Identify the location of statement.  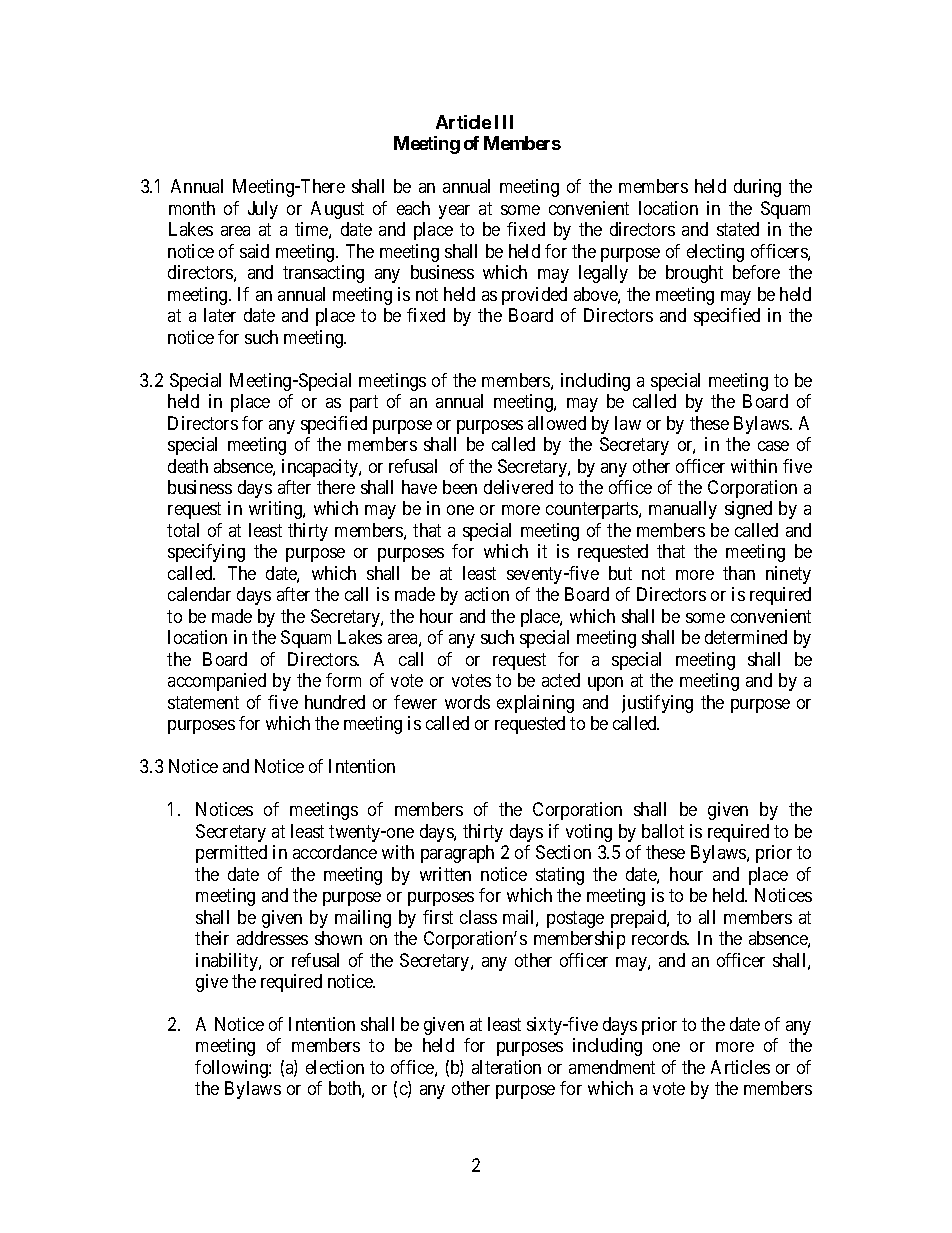
(203, 702).
